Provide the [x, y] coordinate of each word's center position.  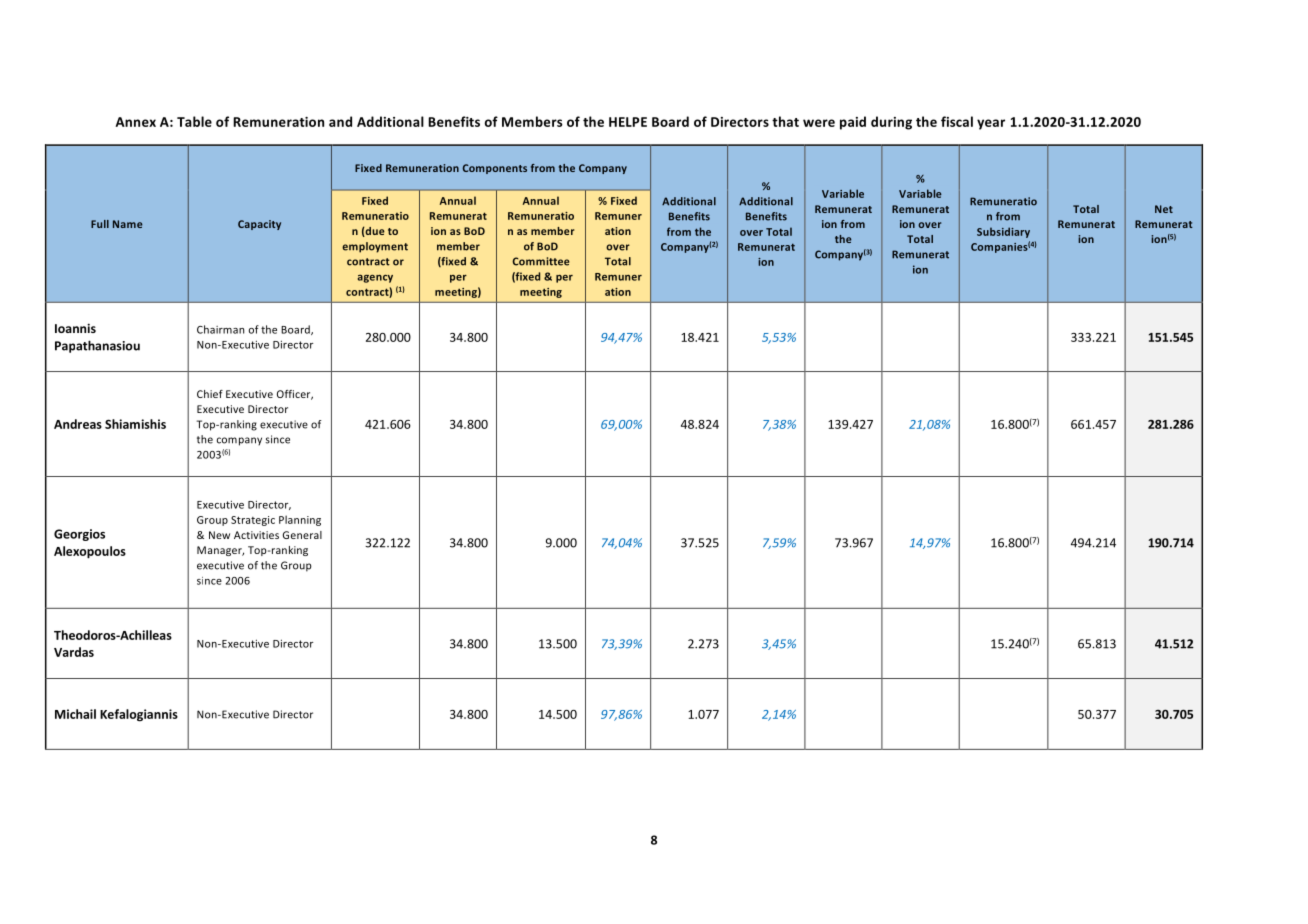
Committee [541, 261]
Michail [75, 714]
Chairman [220, 329]
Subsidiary [1003, 232]
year [991, 124]
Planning [300, 520]
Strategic [253, 521]
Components [495, 169]
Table [194, 121]
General [302, 535]
